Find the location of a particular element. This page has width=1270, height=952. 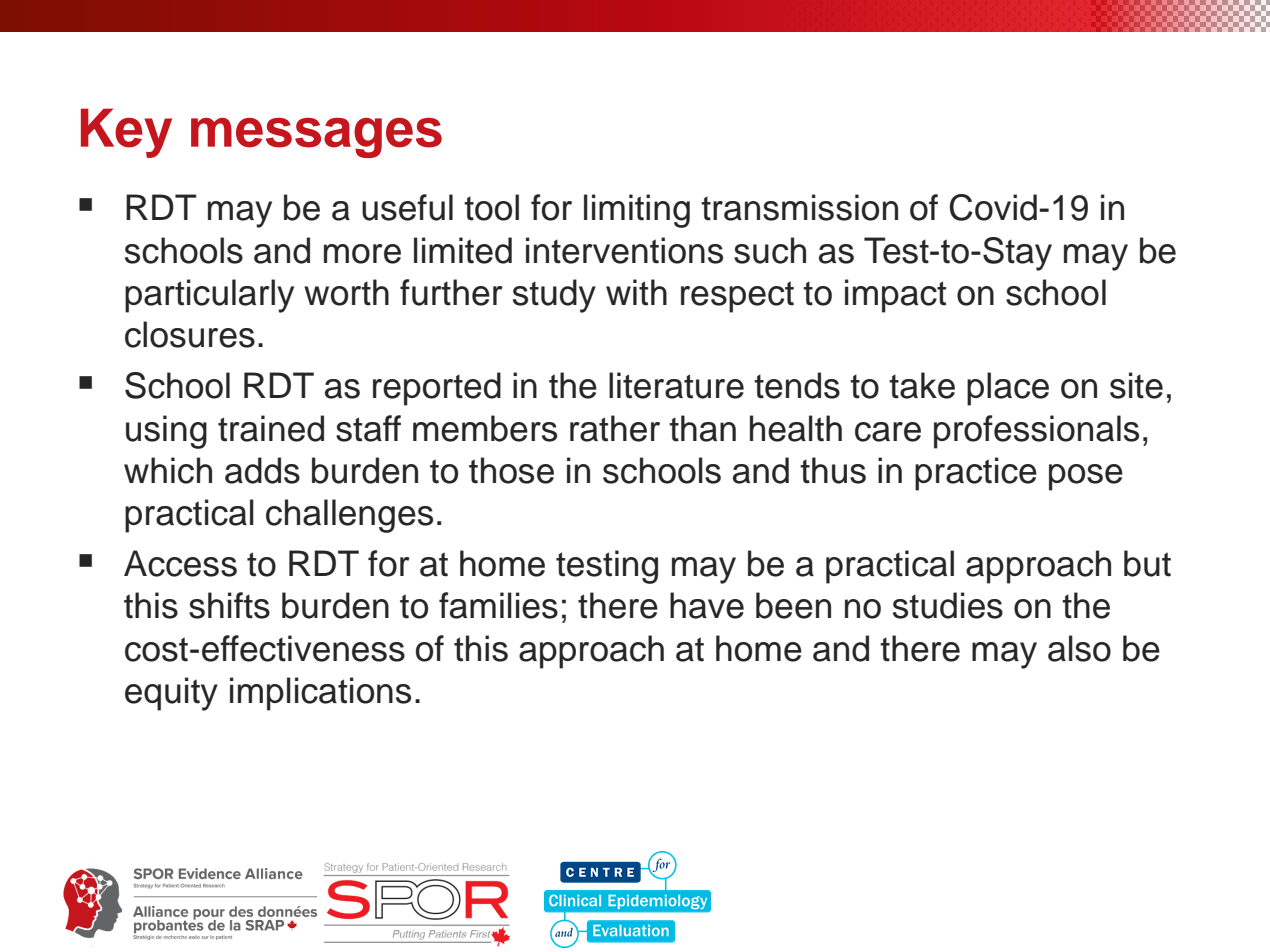

messages is located at coordinates (316, 138).
